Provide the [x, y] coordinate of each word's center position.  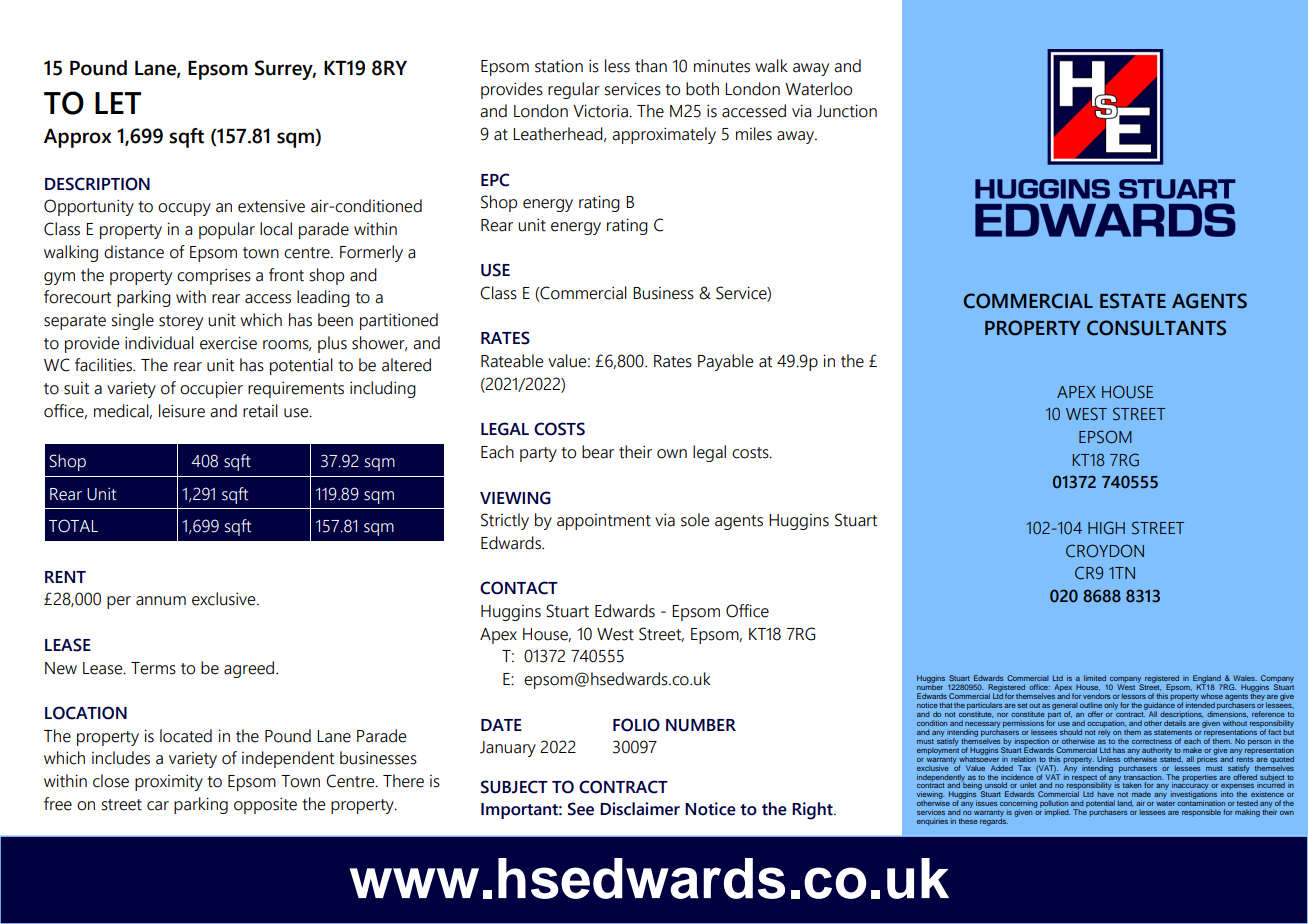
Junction [847, 111]
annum [161, 601]
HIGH [1106, 528]
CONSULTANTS [1156, 328]
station [559, 66]
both [702, 89]
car [158, 806]
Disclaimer [640, 809]
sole [695, 520]
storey [181, 322]
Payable [725, 362]
